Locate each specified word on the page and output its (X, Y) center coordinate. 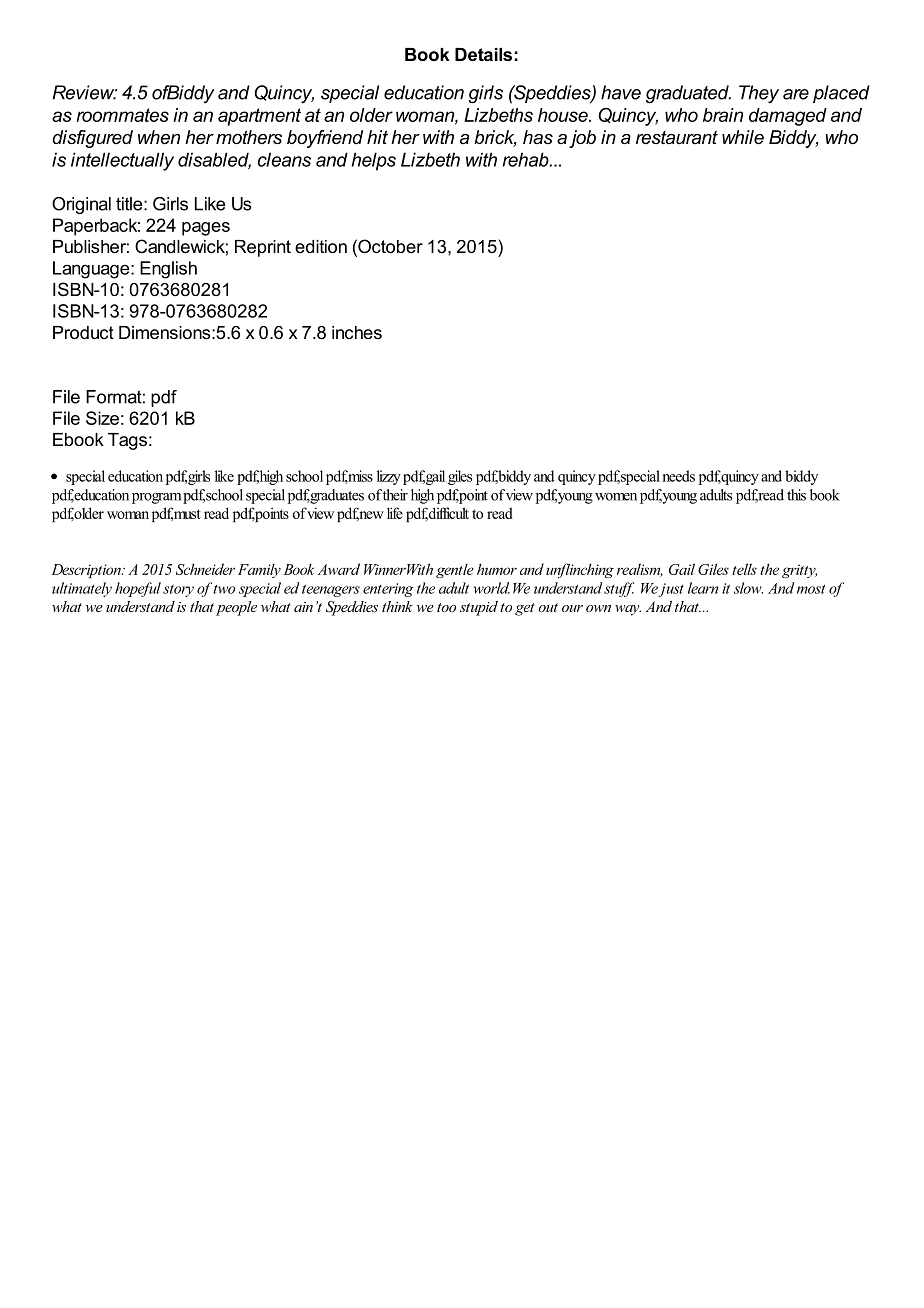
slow (748, 588)
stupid (479, 608)
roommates (122, 115)
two (224, 589)
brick (495, 138)
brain (723, 115)
